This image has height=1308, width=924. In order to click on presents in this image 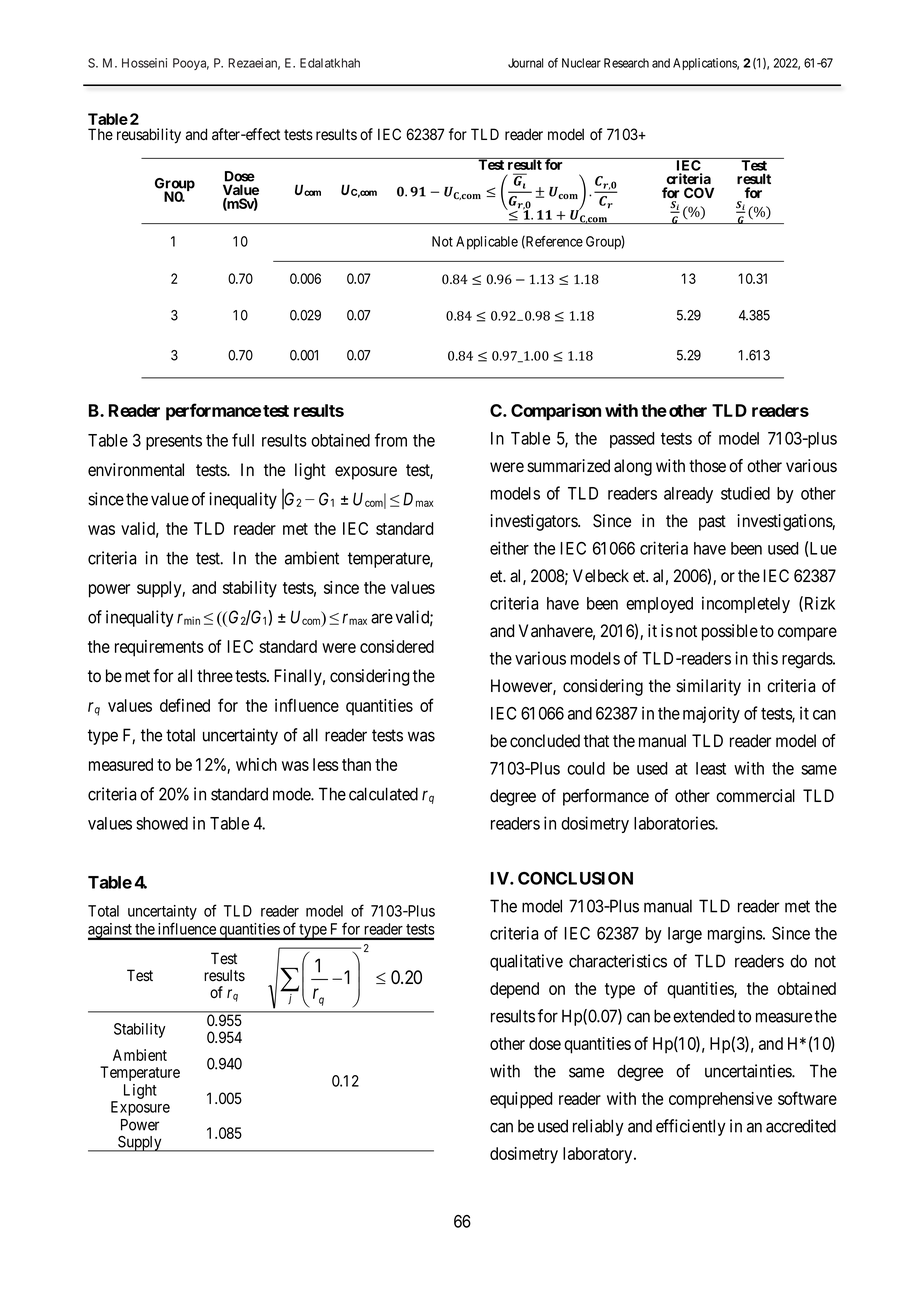, I will do `click(174, 442)`.
